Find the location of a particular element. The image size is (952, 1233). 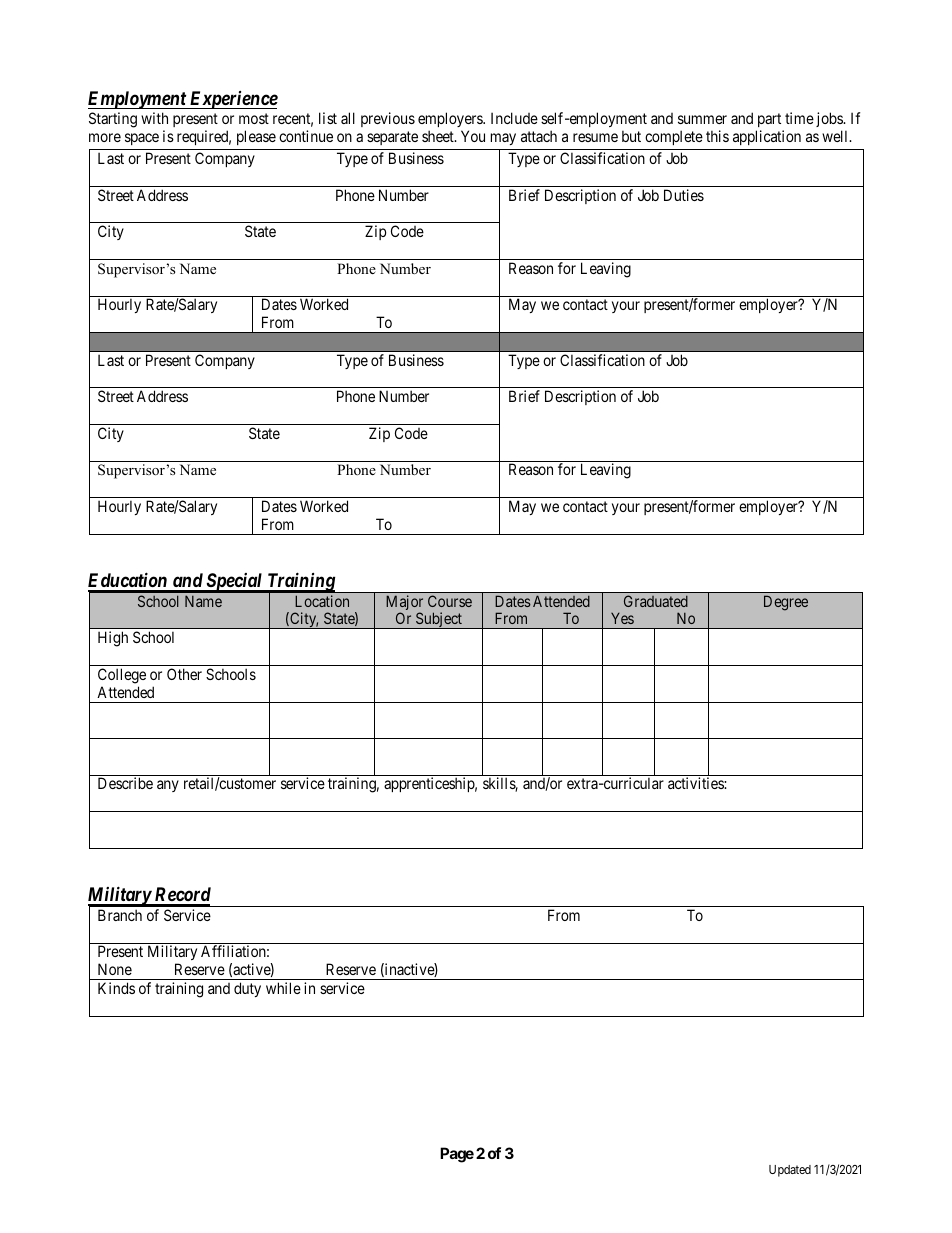

Degree is located at coordinates (786, 603).
